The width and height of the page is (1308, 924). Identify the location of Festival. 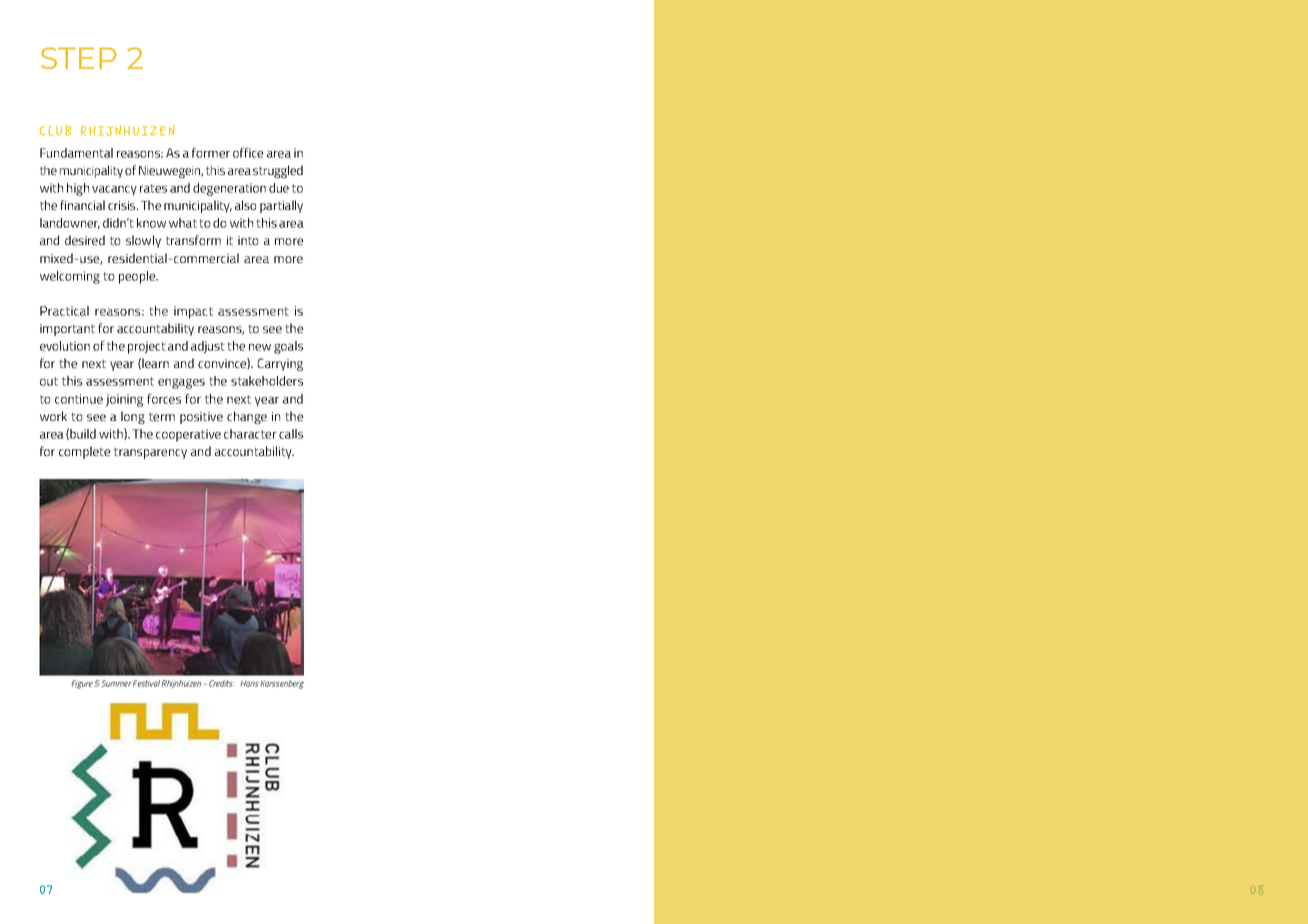
(146, 683).
